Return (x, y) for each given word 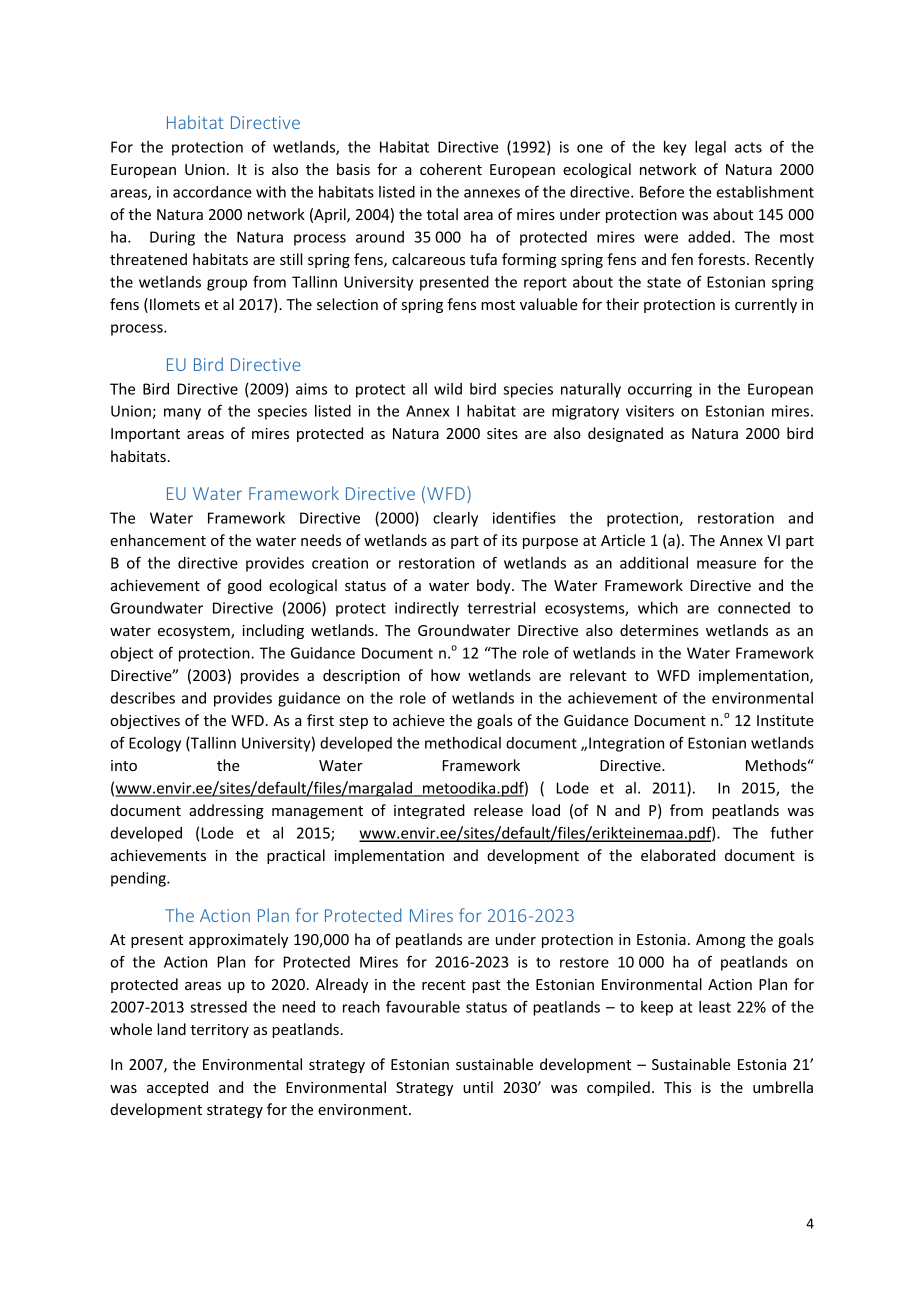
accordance (212, 192)
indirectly (427, 609)
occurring (660, 390)
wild (448, 389)
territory (220, 1031)
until (478, 1087)
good (244, 586)
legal (710, 148)
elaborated (678, 855)
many (182, 414)
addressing (226, 811)
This (677, 1087)
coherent (451, 169)
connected (754, 608)
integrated (429, 811)
